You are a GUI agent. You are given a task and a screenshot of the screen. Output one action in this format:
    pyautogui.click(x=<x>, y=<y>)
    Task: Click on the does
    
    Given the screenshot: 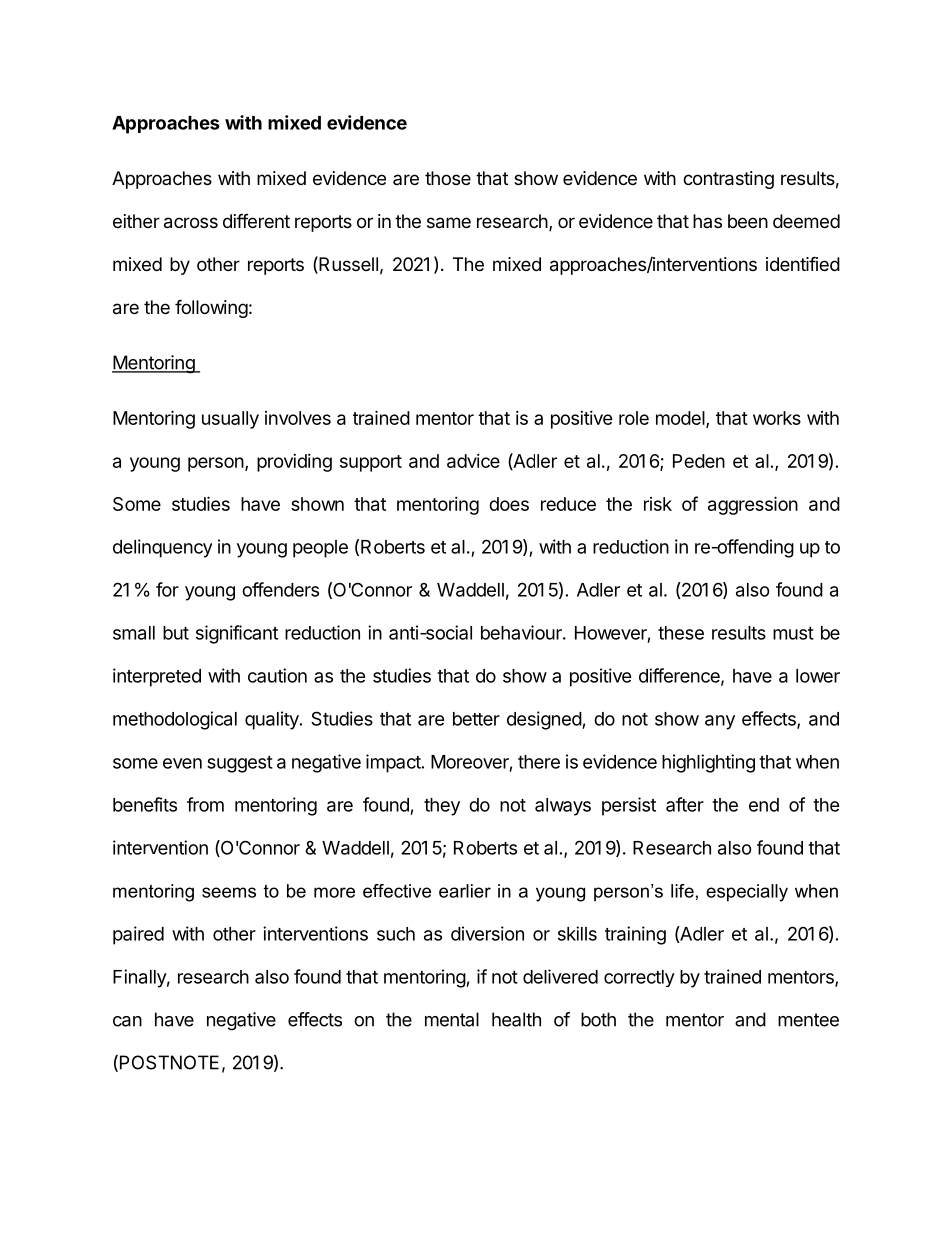 What is the action you would take?
    pyautogui.click(x=509, y=504)
